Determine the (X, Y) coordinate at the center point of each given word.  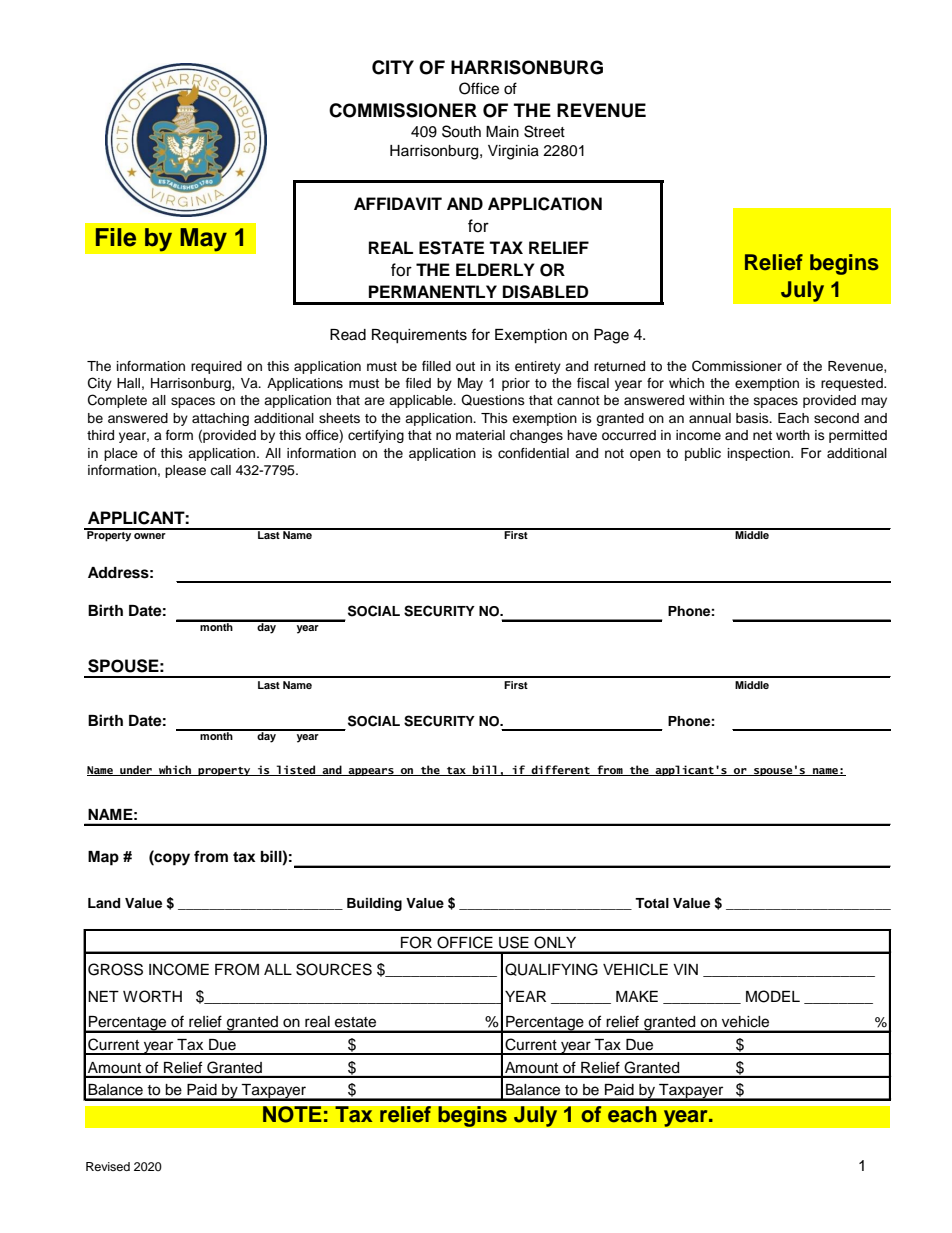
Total (652, 903)
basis (753, 418)
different (560, 770)
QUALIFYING (551, 969)
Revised (108, 1166)
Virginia (513, 152)
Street (544, 131)
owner (150, 536)
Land (104, 903)
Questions (493, 400)
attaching (220, 419)
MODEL (773, 996)
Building (374, 904)
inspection (760, 454)
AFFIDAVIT (398, 203)
